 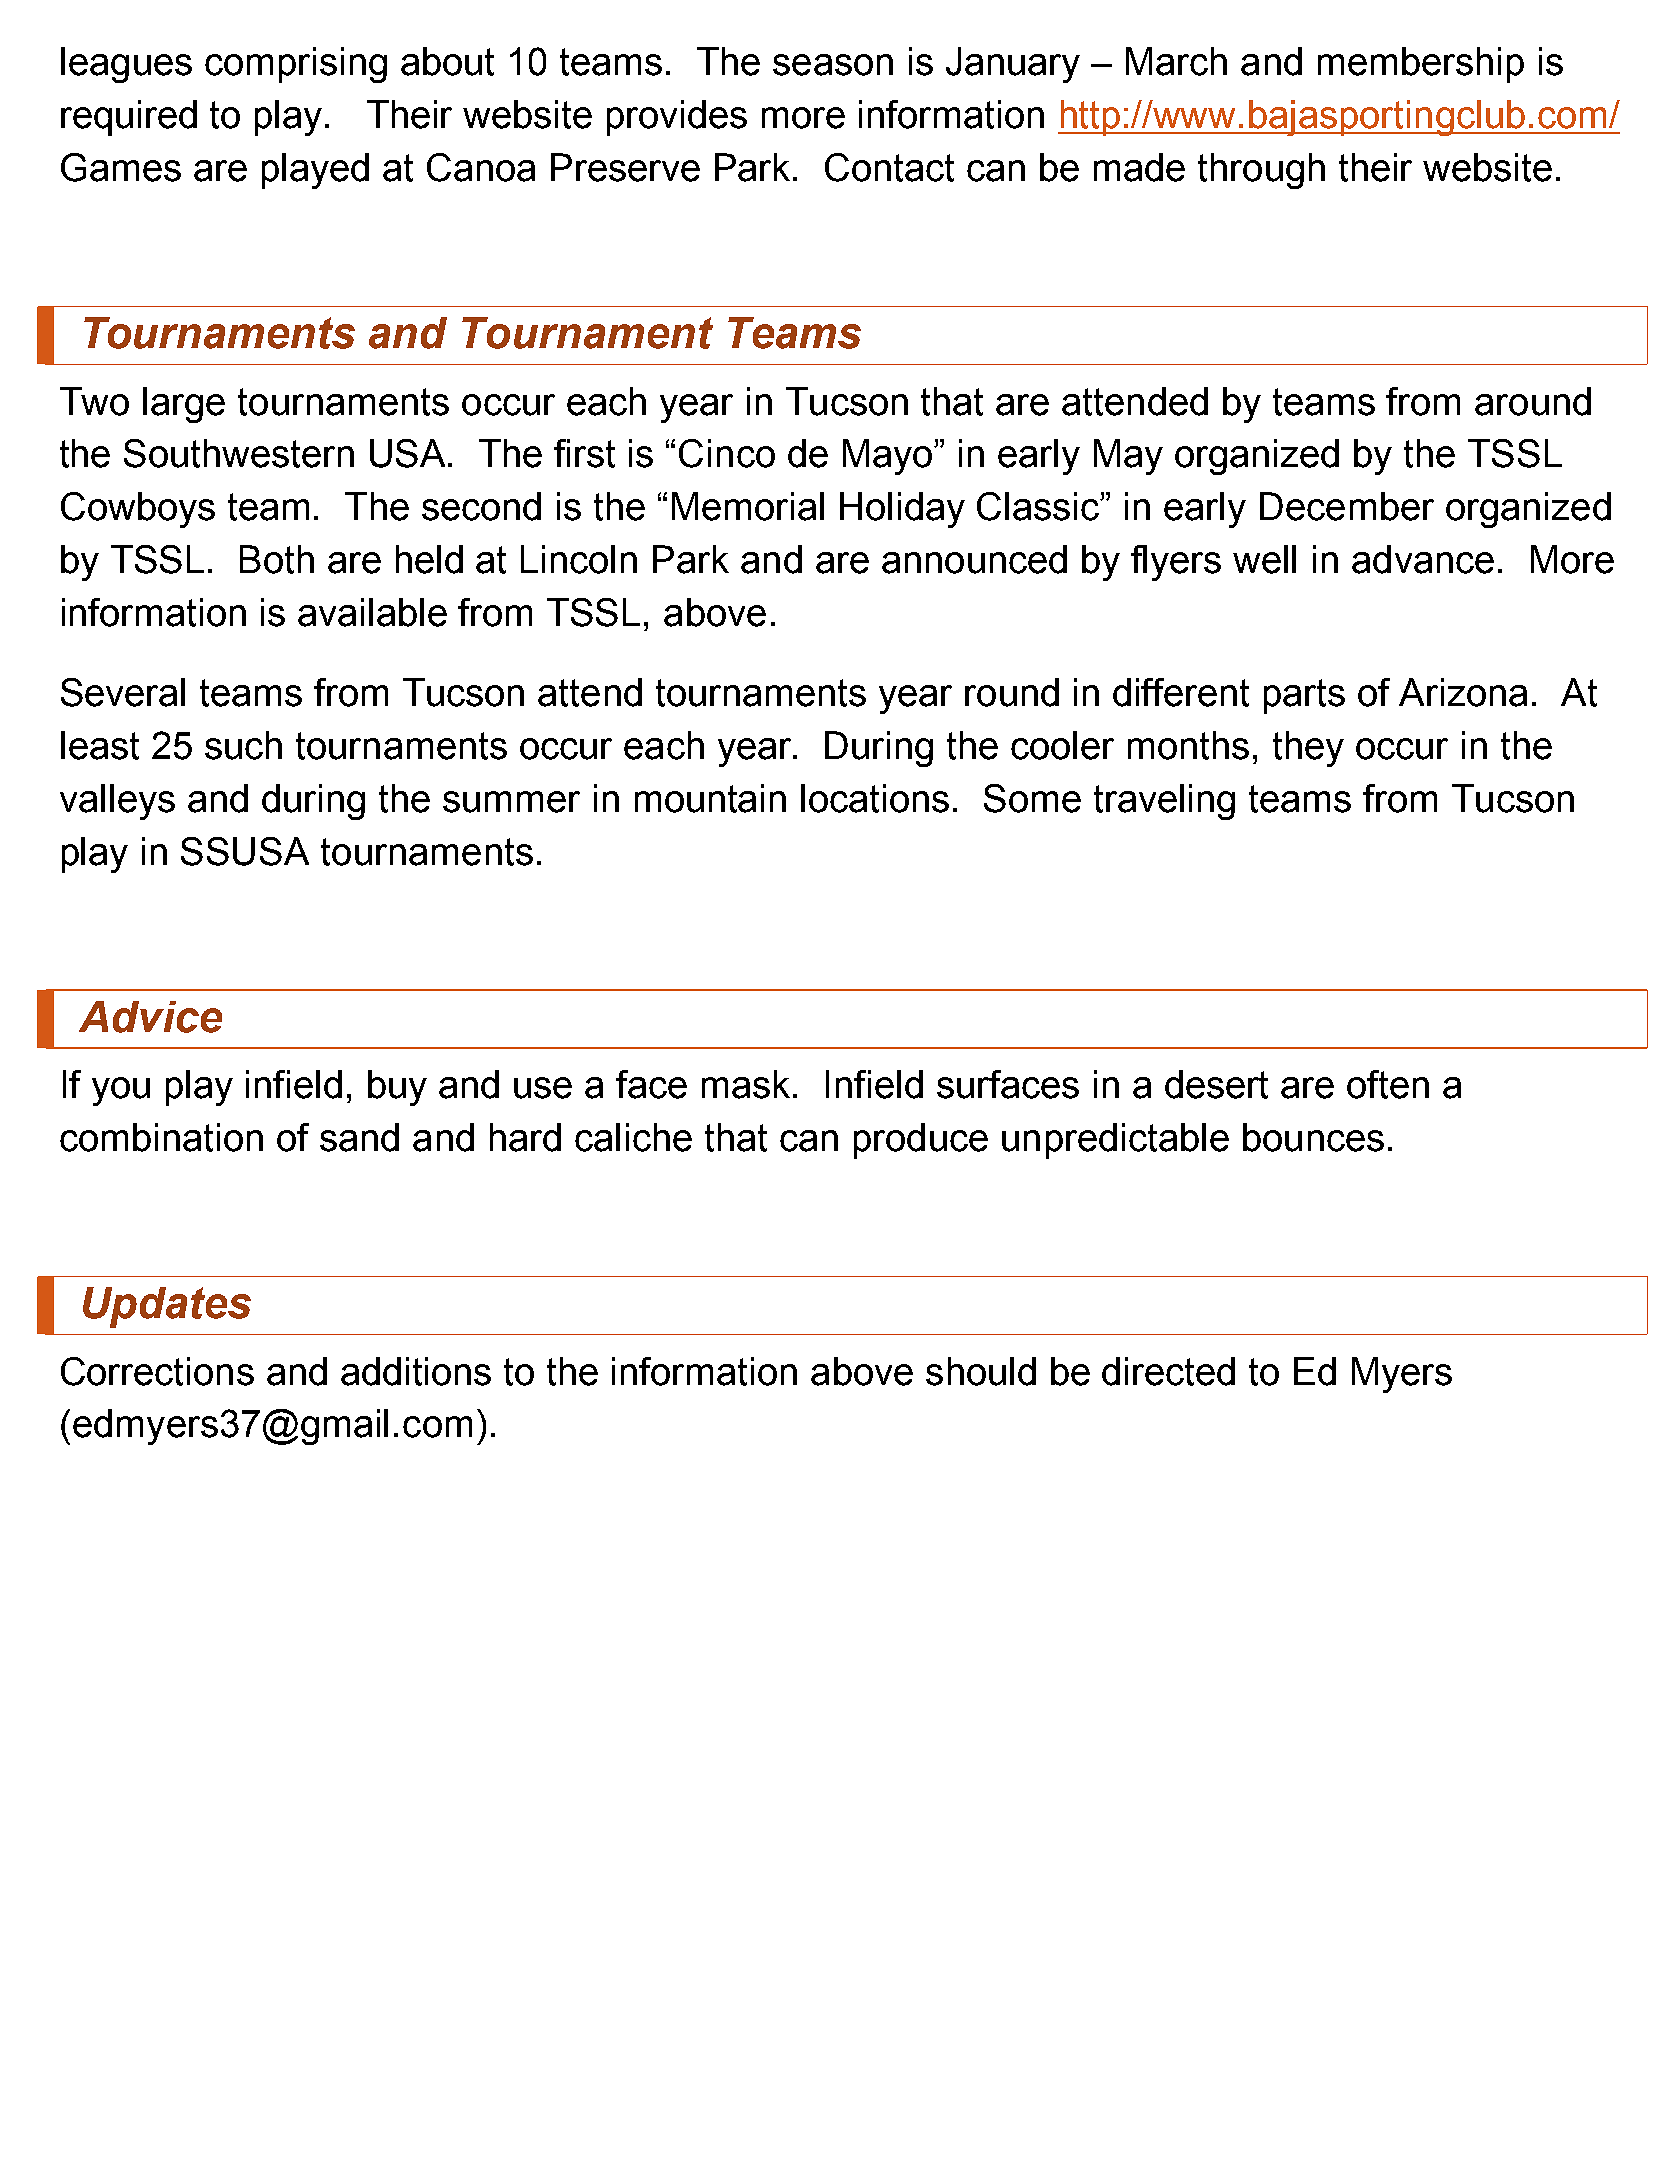 I want to click on season, so click(x=833, y=65).
